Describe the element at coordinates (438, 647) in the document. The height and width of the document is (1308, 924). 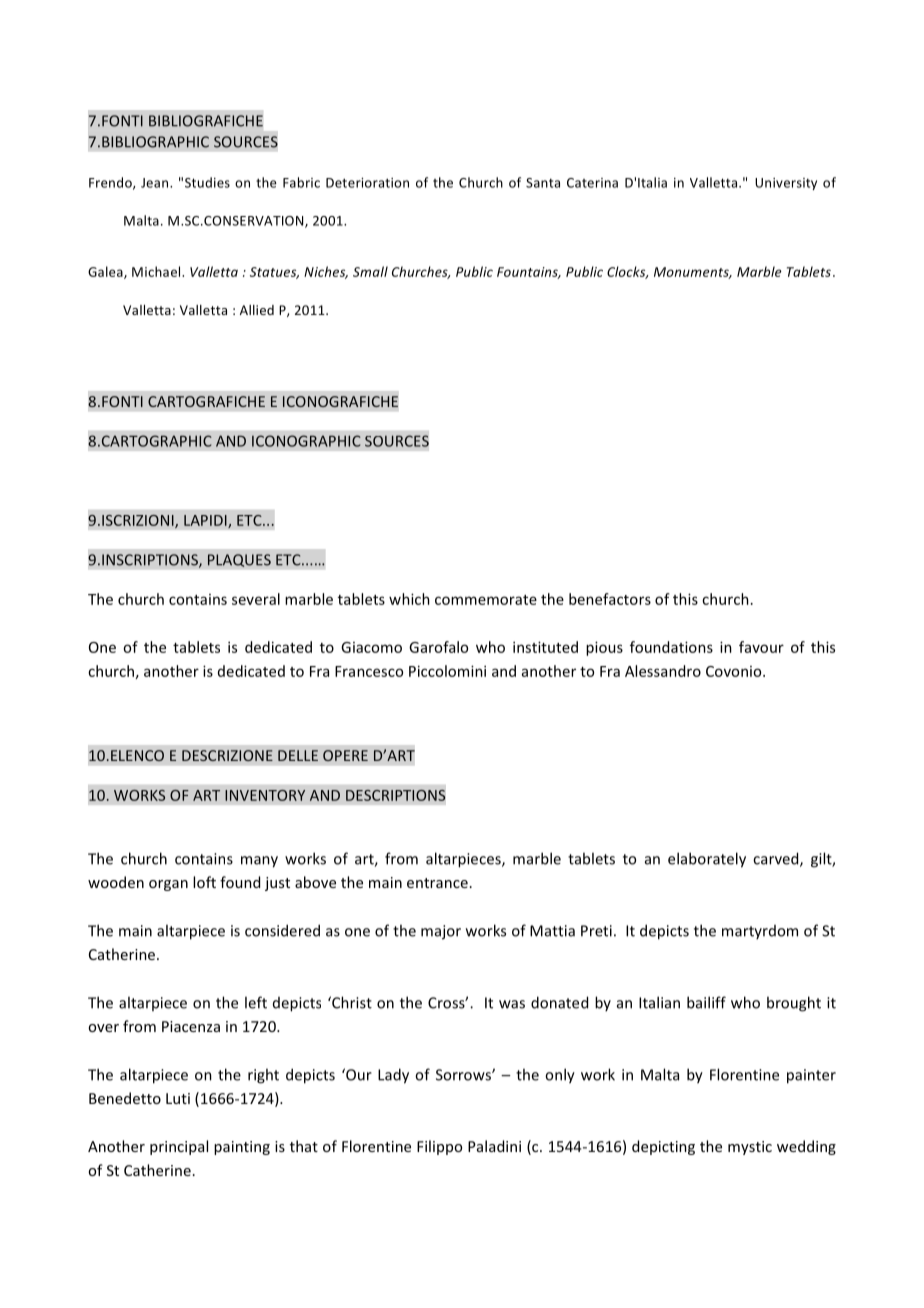
I see `Garofalo` at that location.
